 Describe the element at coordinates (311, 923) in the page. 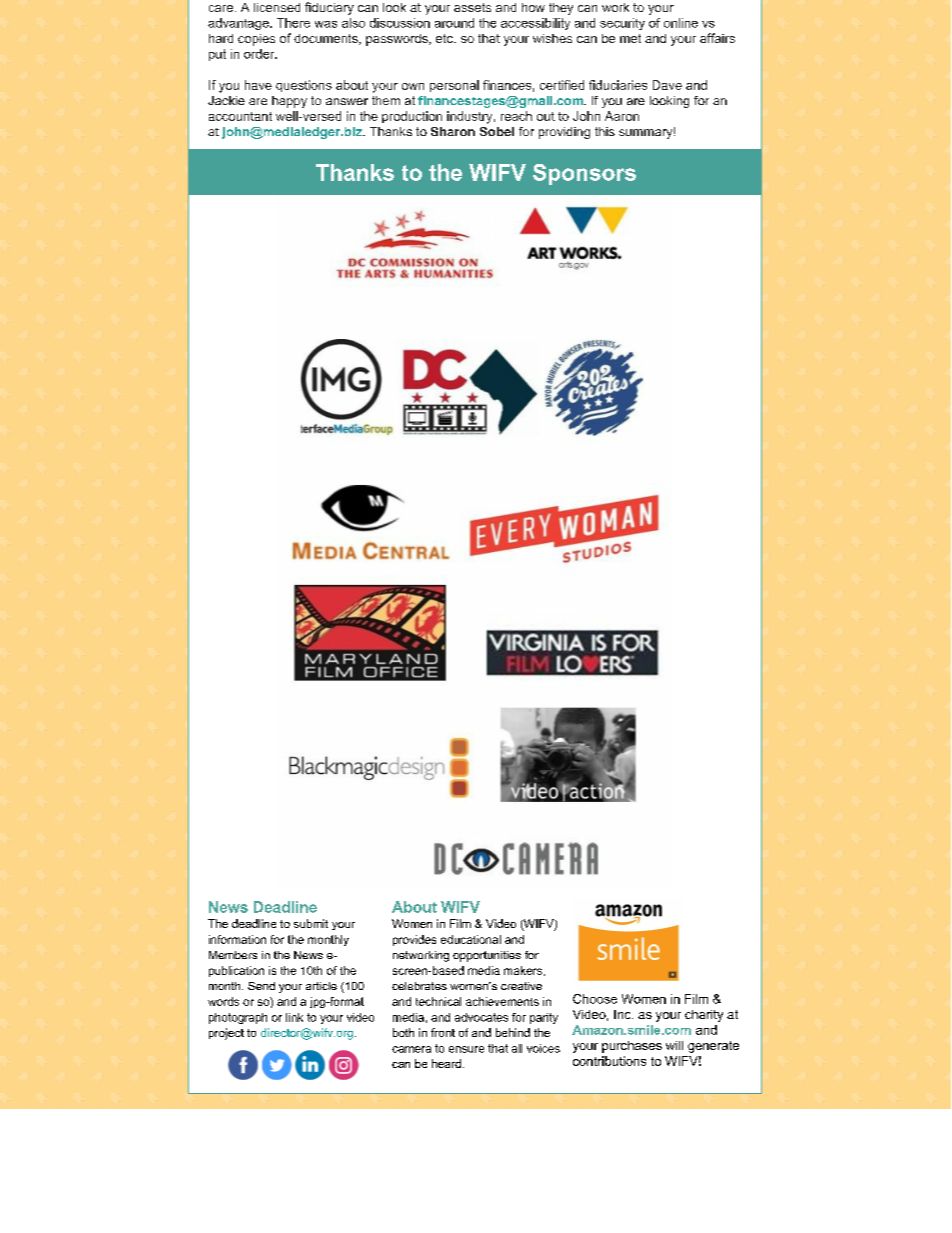

I see `submit` at that location.
